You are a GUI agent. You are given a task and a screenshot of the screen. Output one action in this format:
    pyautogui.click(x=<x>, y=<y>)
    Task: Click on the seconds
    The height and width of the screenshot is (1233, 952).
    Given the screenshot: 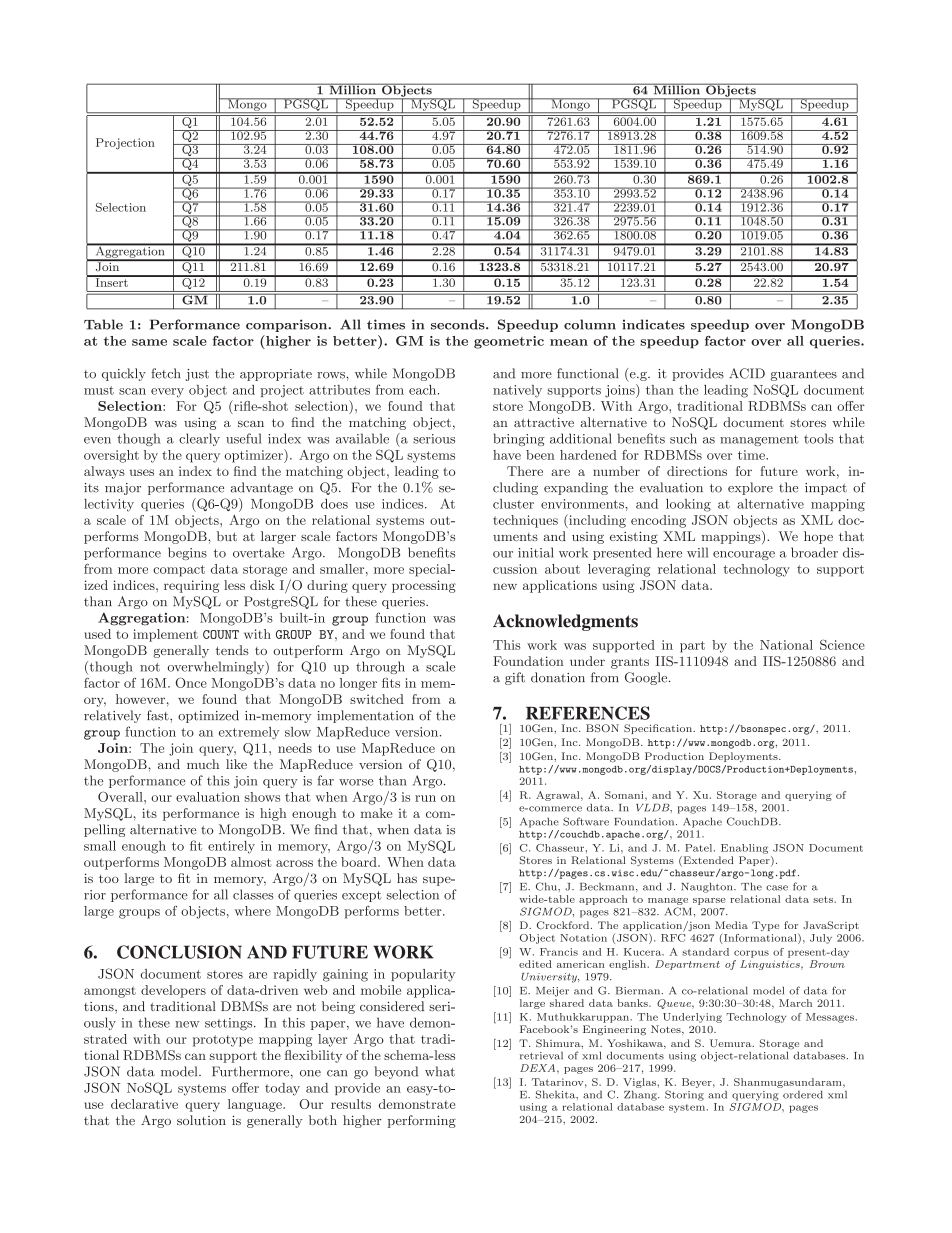 What is the action you would take?
    pyautogui.click(x=459, y=324)
